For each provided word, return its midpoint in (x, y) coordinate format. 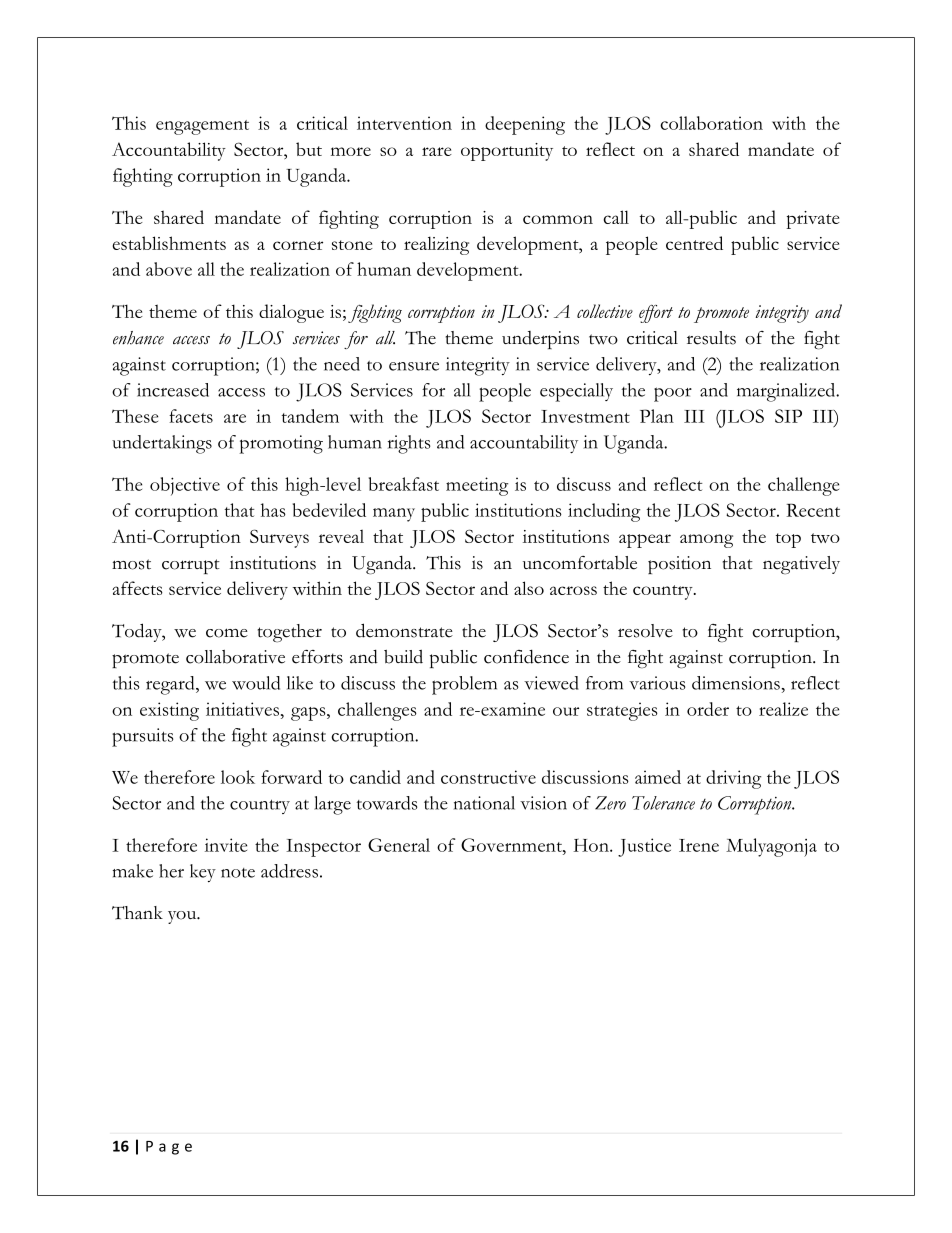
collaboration (711, 123)
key (203, 873)
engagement (202, 127)
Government (512, 845)
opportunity (507, 152)
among (706, 541)
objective (185, 486)
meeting (477, 486)
